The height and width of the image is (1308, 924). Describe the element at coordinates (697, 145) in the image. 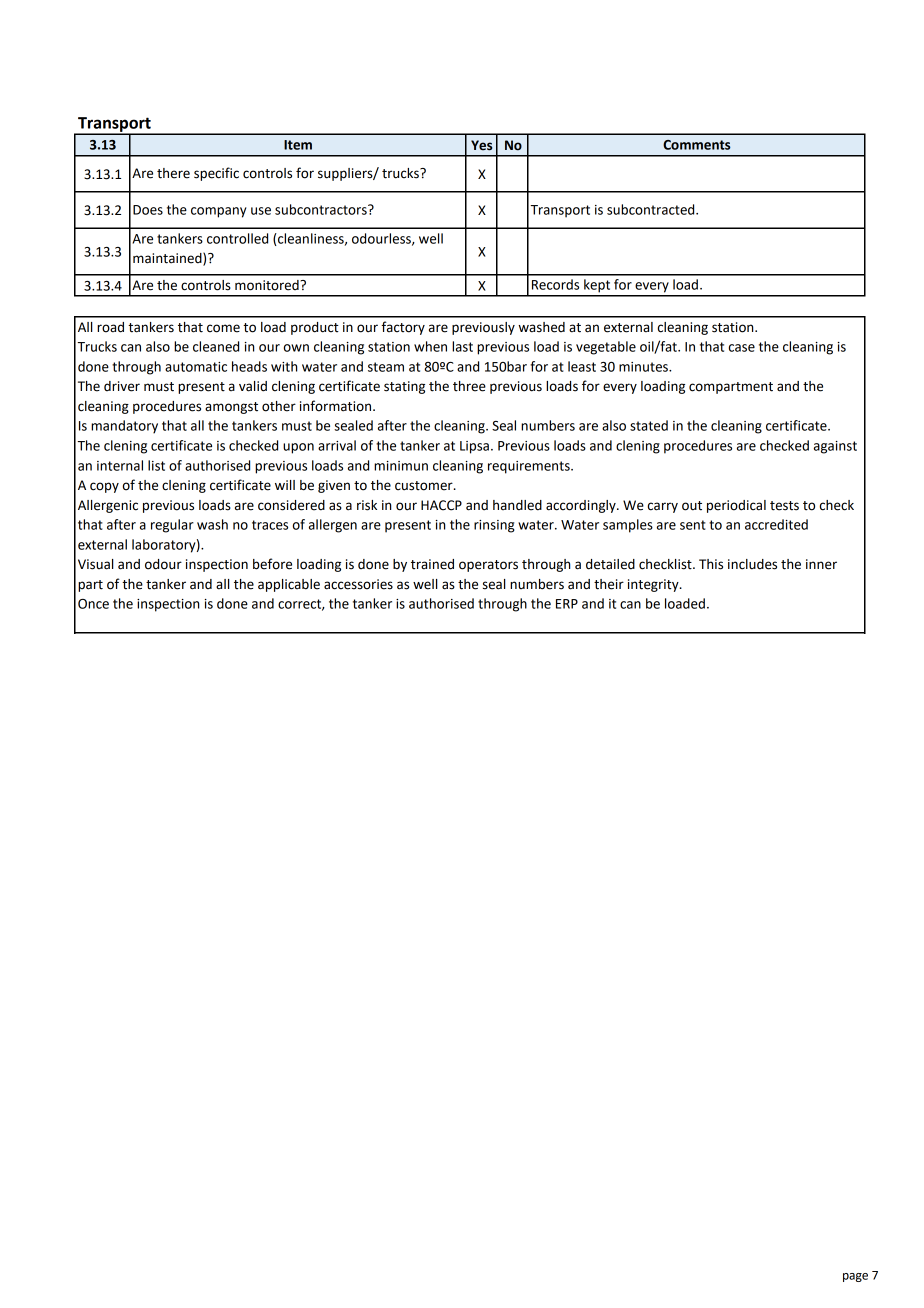

I see `Comments` at that location.
